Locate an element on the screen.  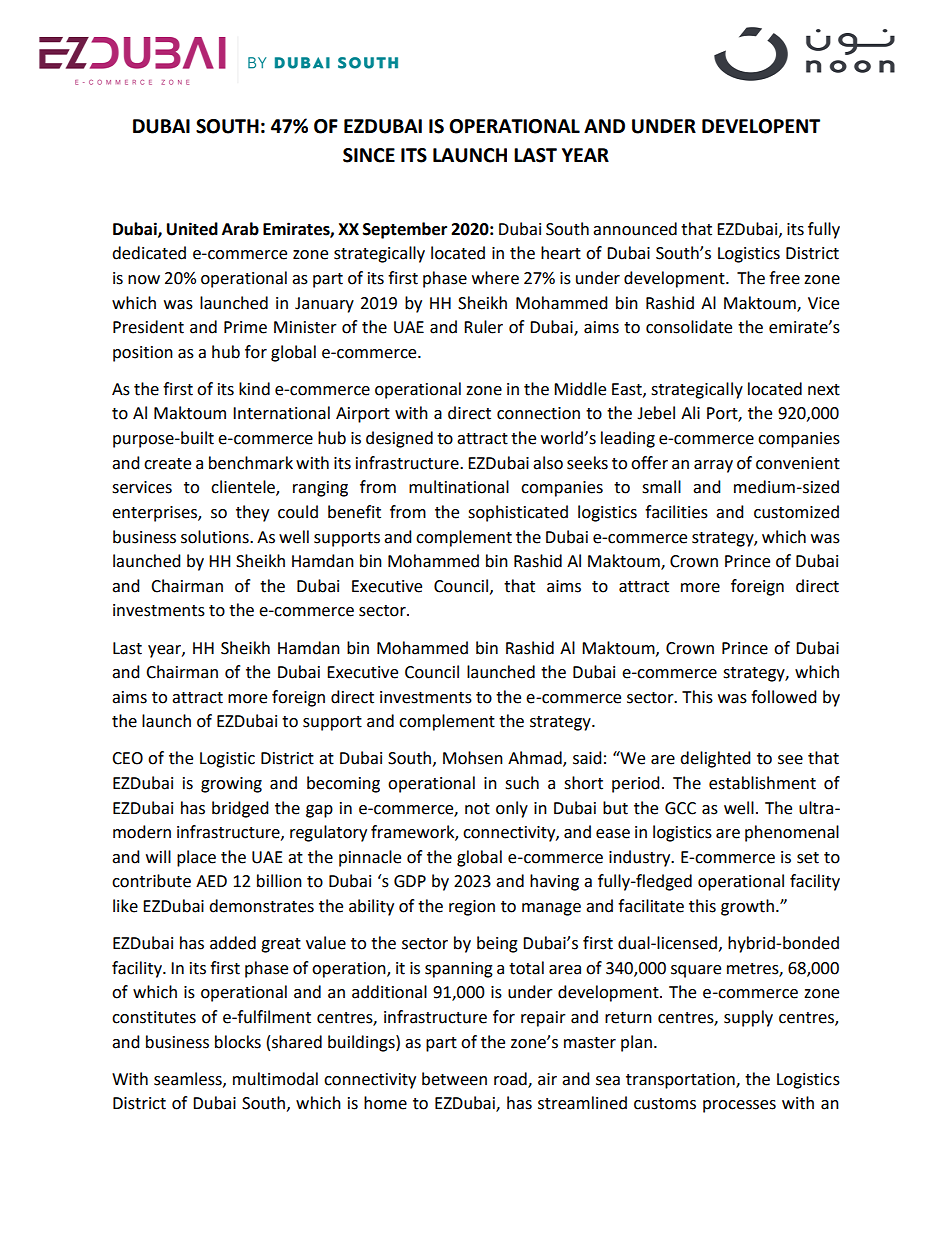
between is located at coordinates (454, 1079).
